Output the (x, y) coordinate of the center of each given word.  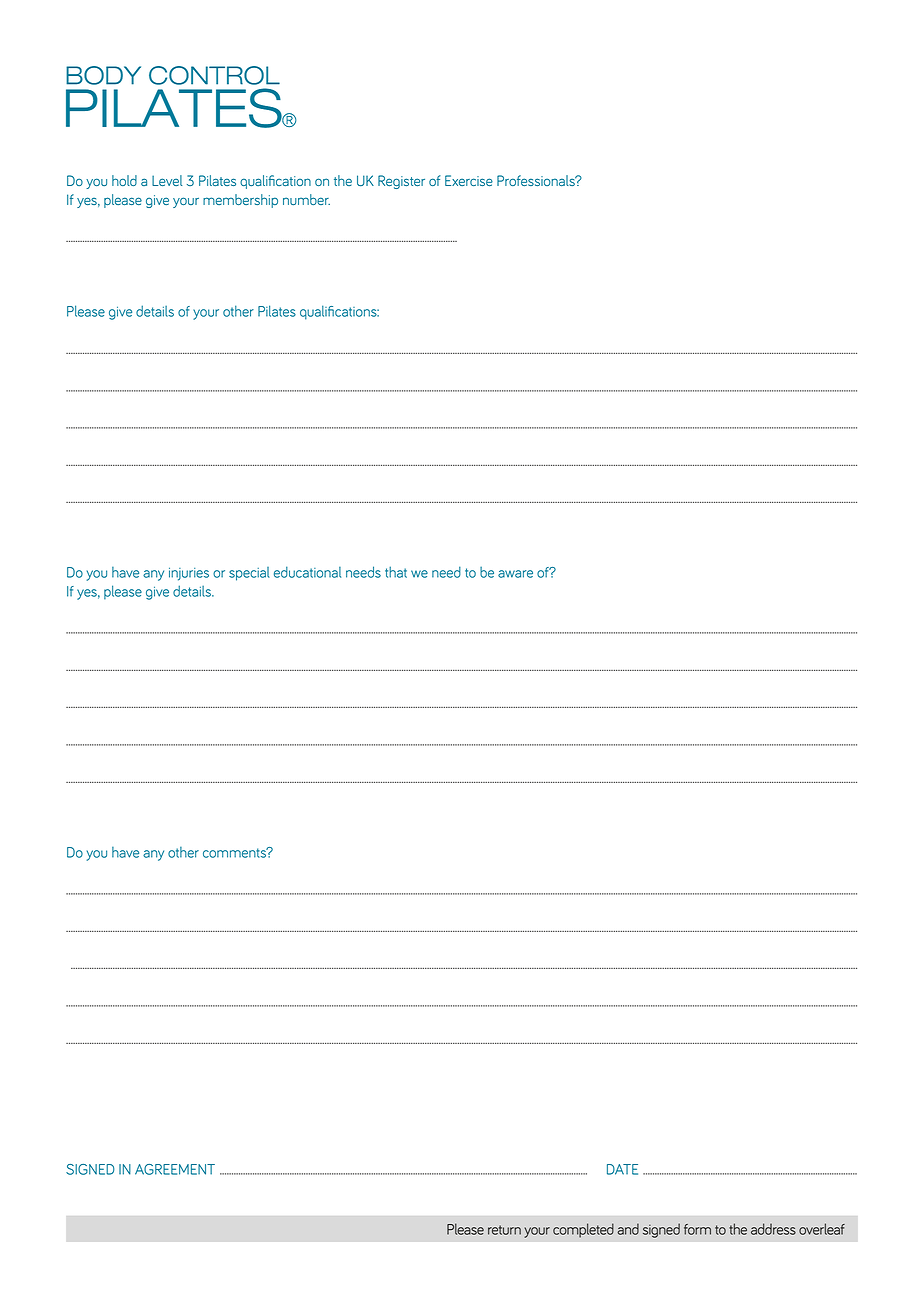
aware (515, 574)
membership (240, 201)
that (396, 572)
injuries (189, 574)
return (504, 1230)
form (697, 1229)
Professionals (537, 180)
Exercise (469, 180)
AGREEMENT (175, 1169)
